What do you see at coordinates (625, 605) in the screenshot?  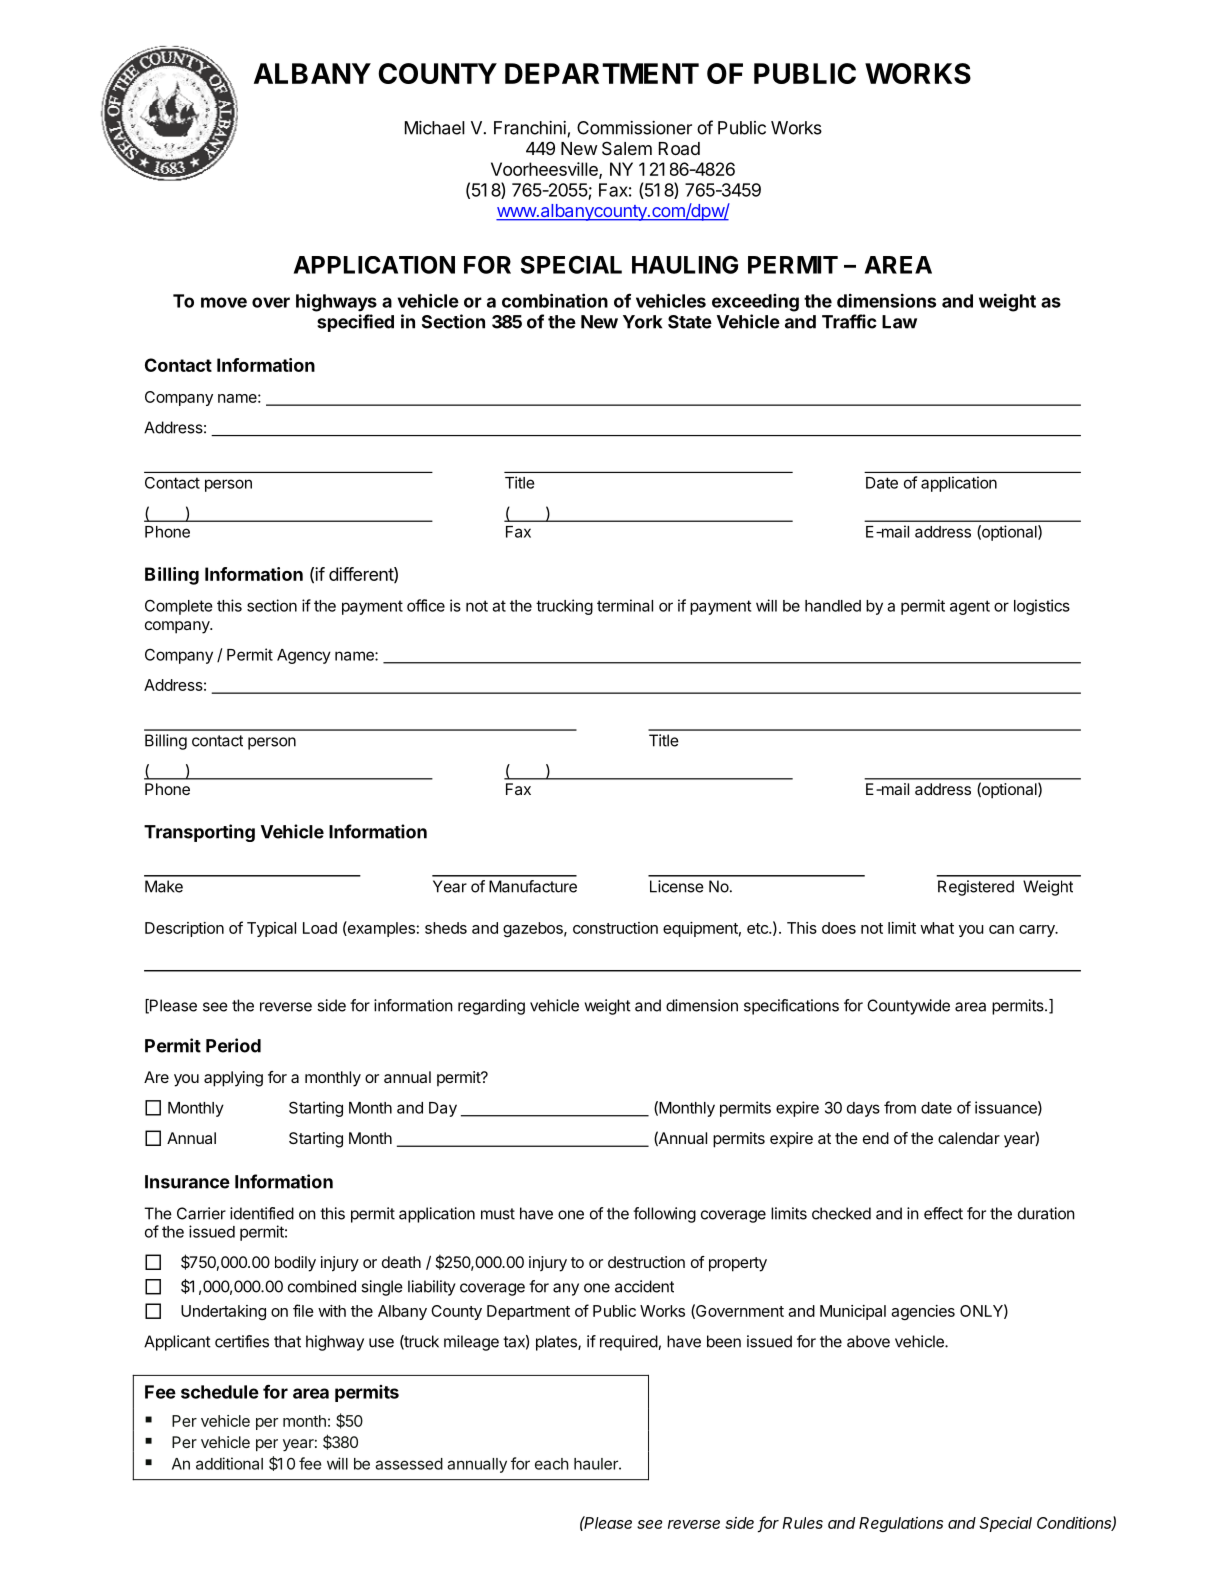 I see `terminal` at bounding box center [625, 605].
